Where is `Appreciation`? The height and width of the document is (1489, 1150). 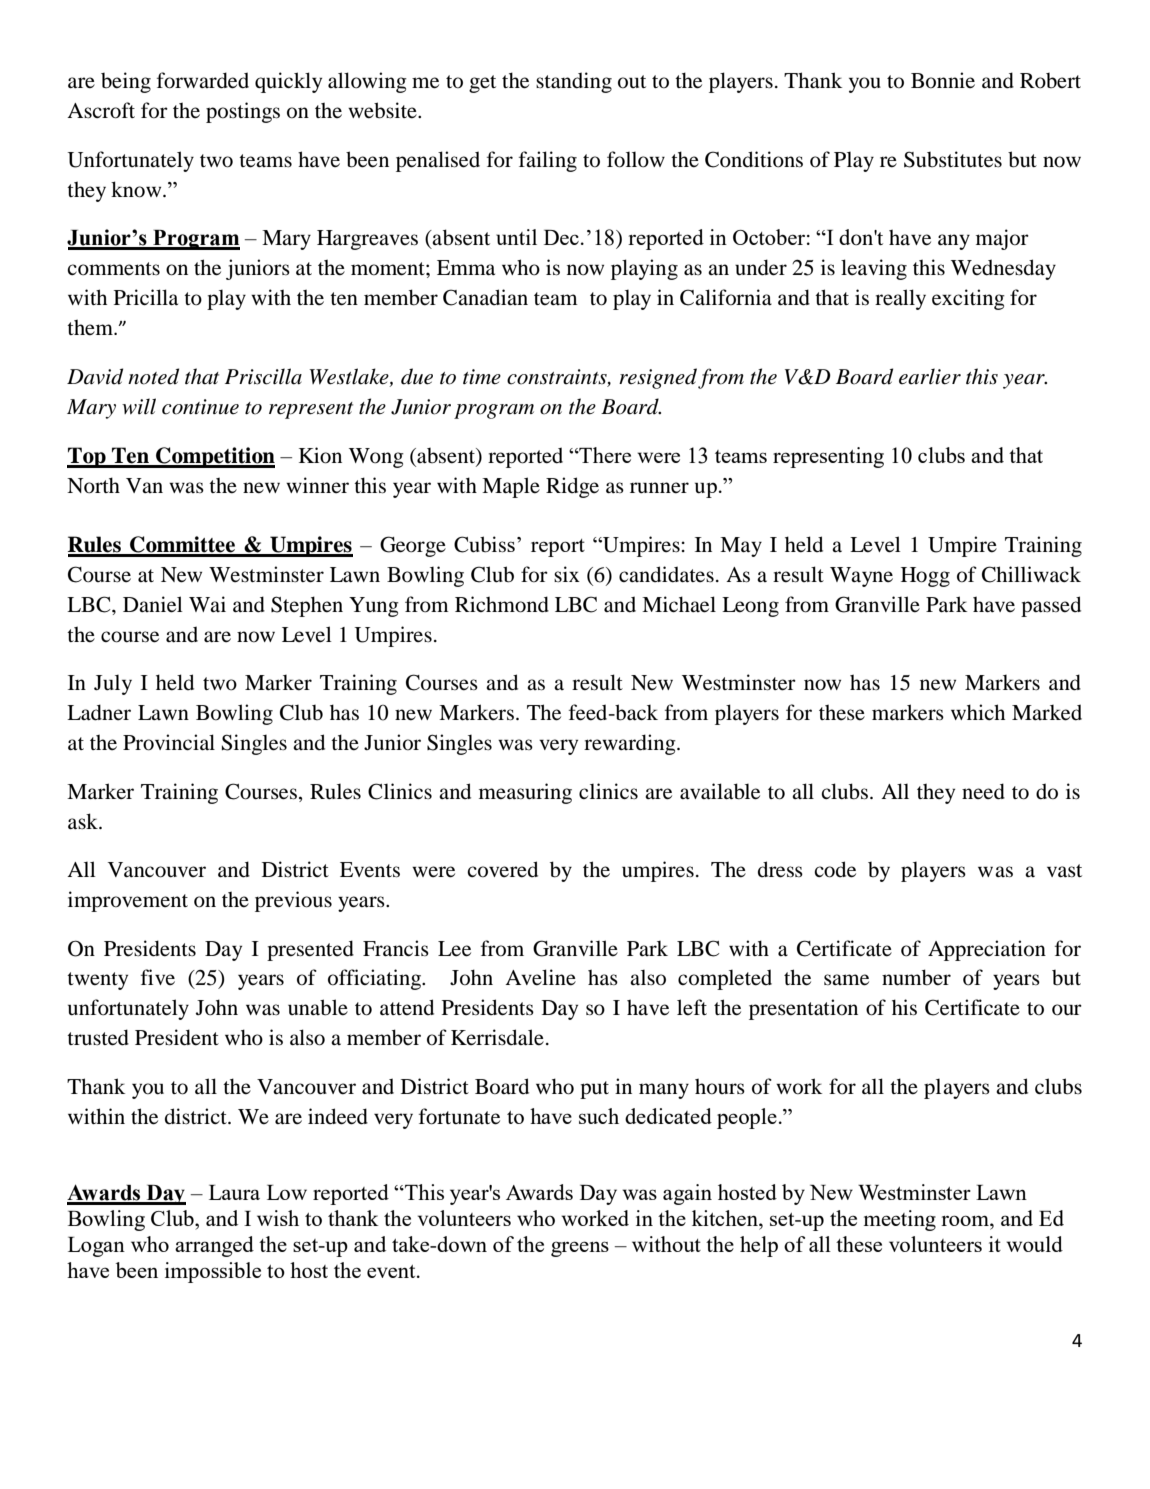
Appreciation is located at coordinates (987, 950).
